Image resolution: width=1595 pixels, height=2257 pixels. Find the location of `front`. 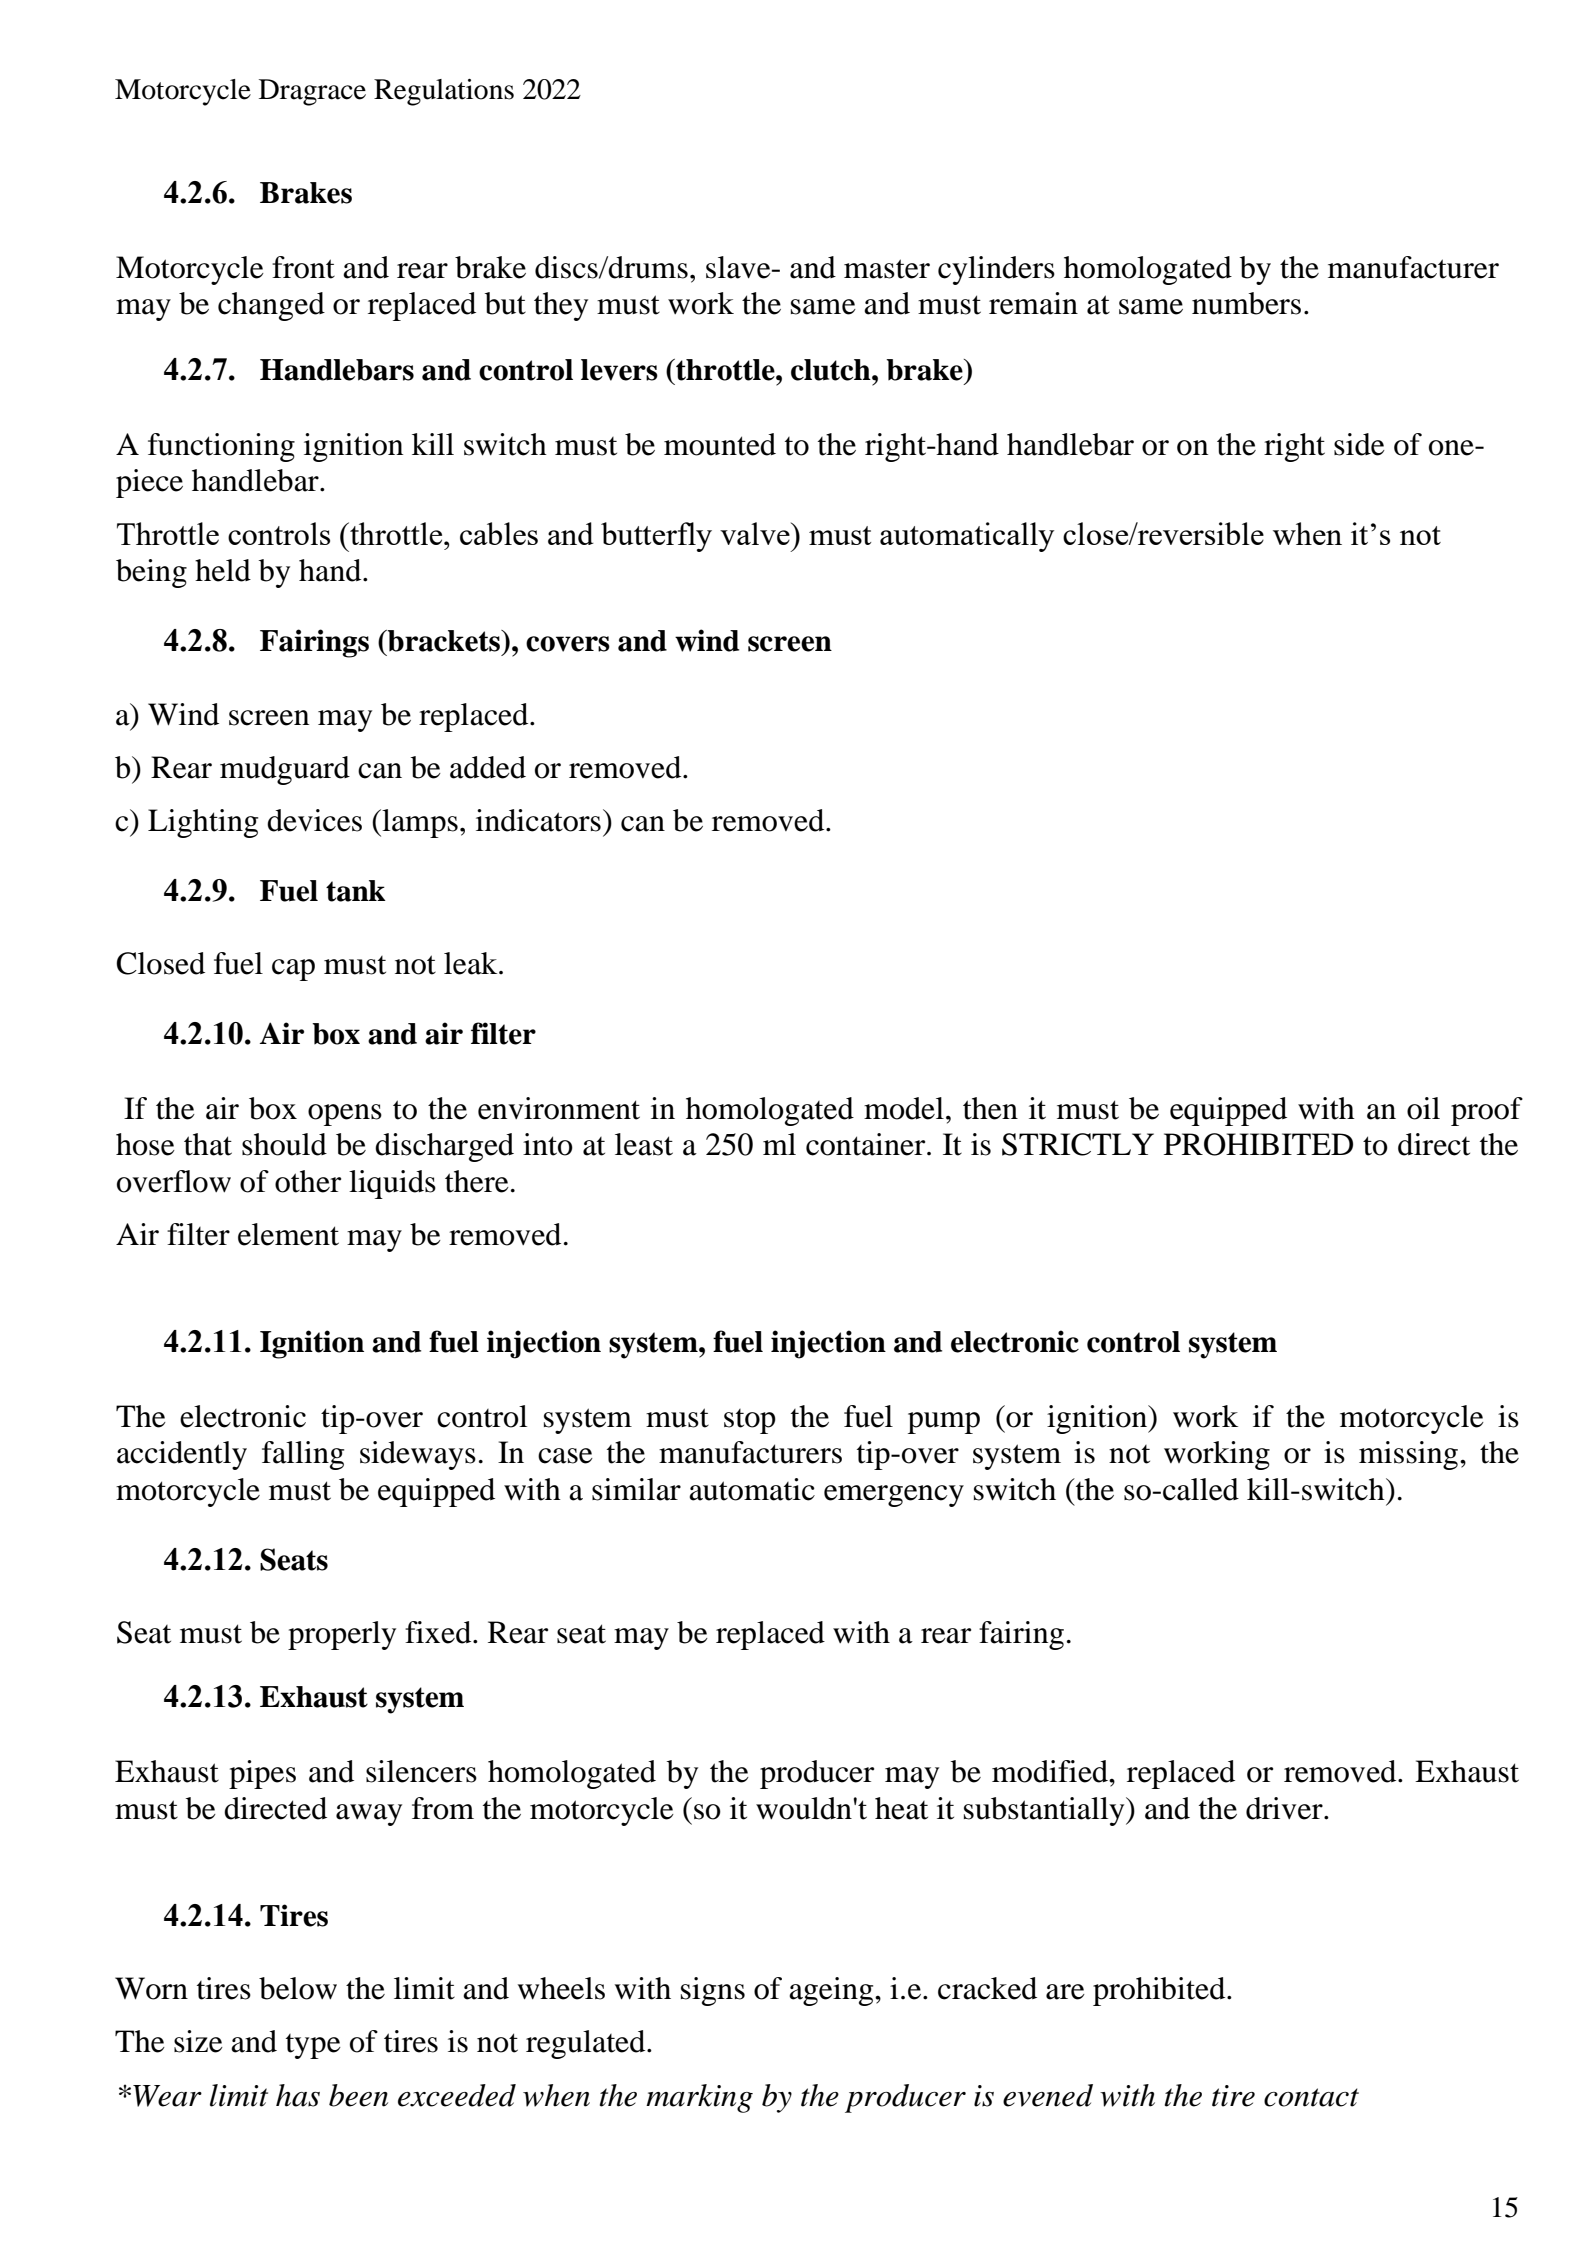

front is located at coordinates (303, 267).
